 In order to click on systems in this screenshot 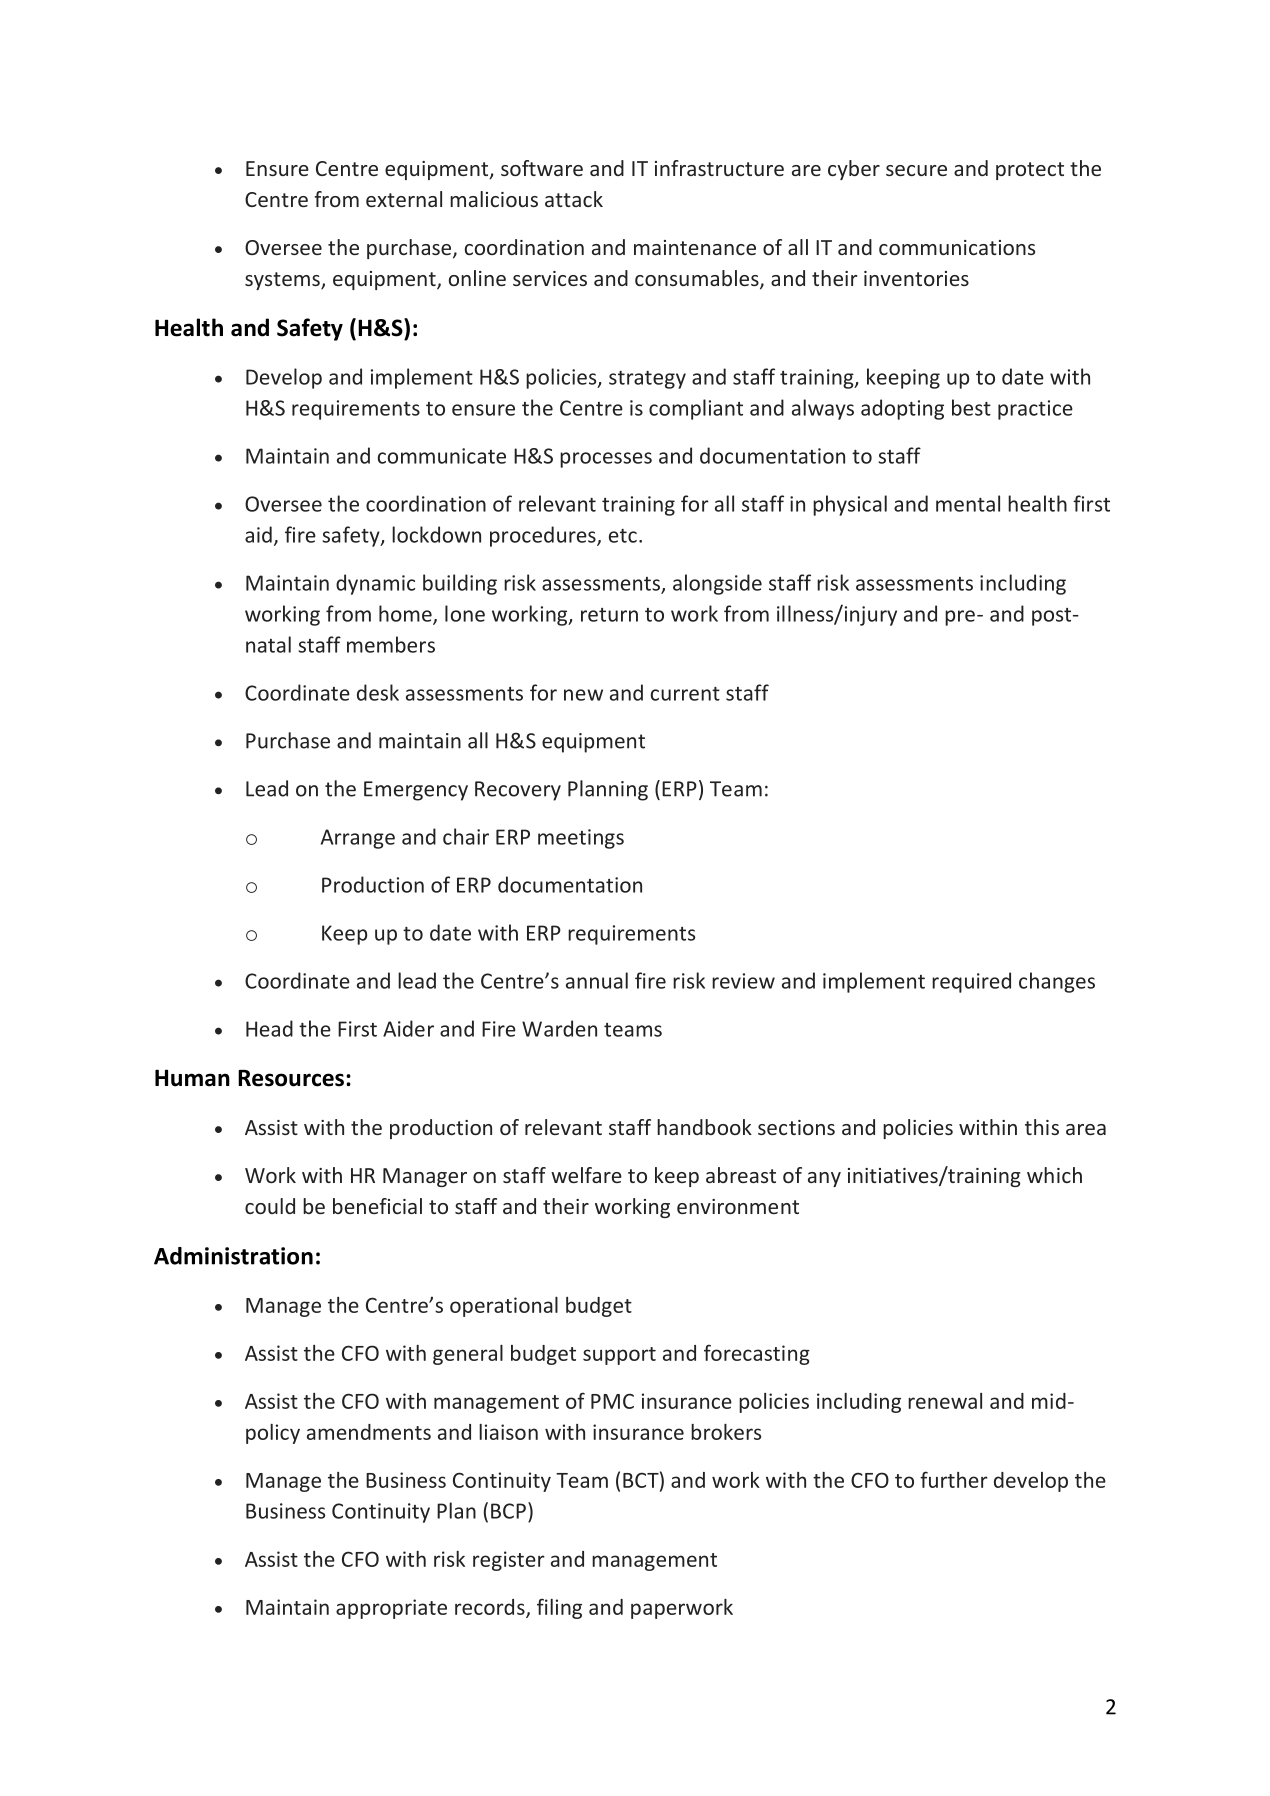, I will do `click(283, 281)`.
